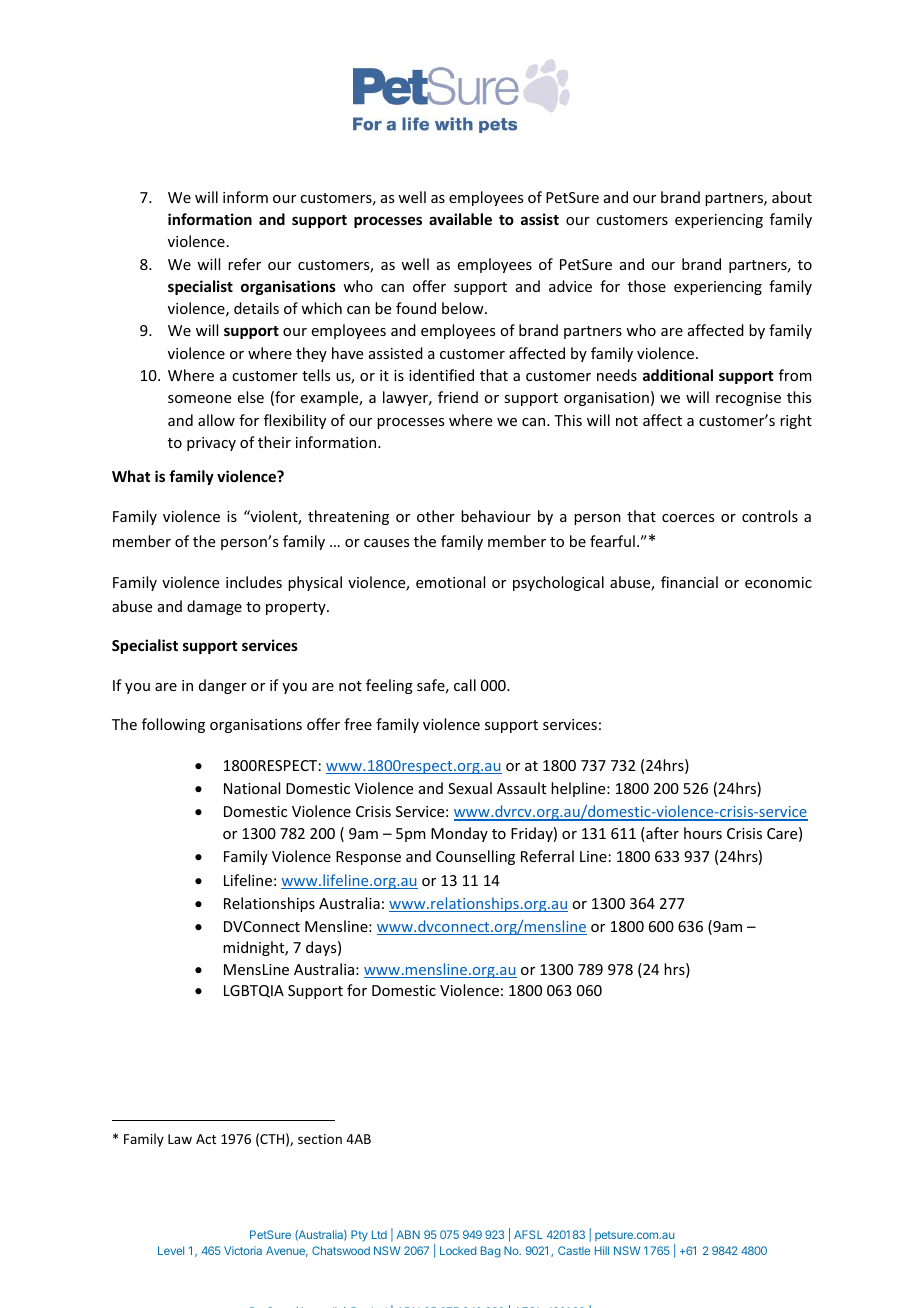 Image resolution: width=924 pixels, height=1308 pixels. I want to click on details, so click(256, 308).
